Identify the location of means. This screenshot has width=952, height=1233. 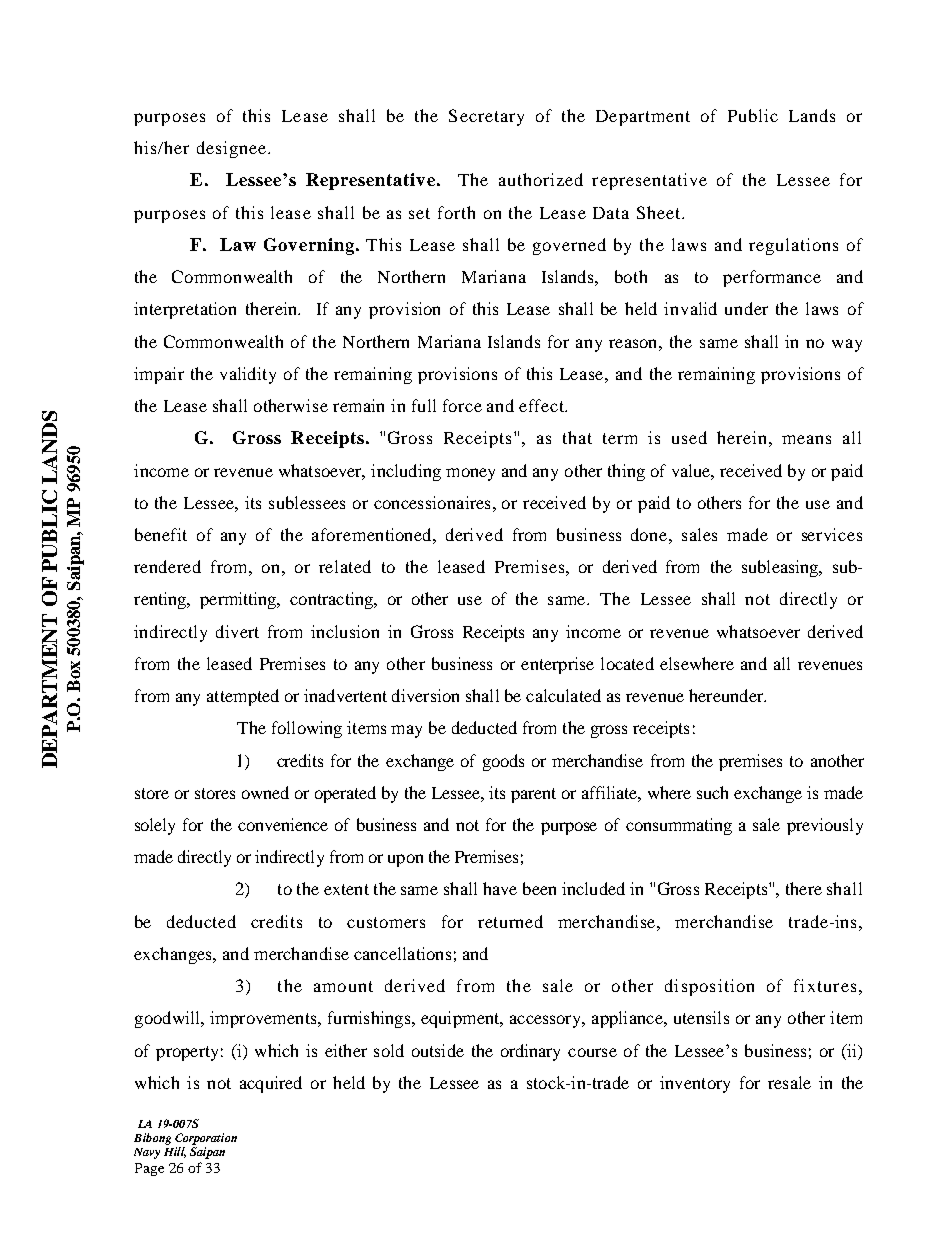
(806, 439).
